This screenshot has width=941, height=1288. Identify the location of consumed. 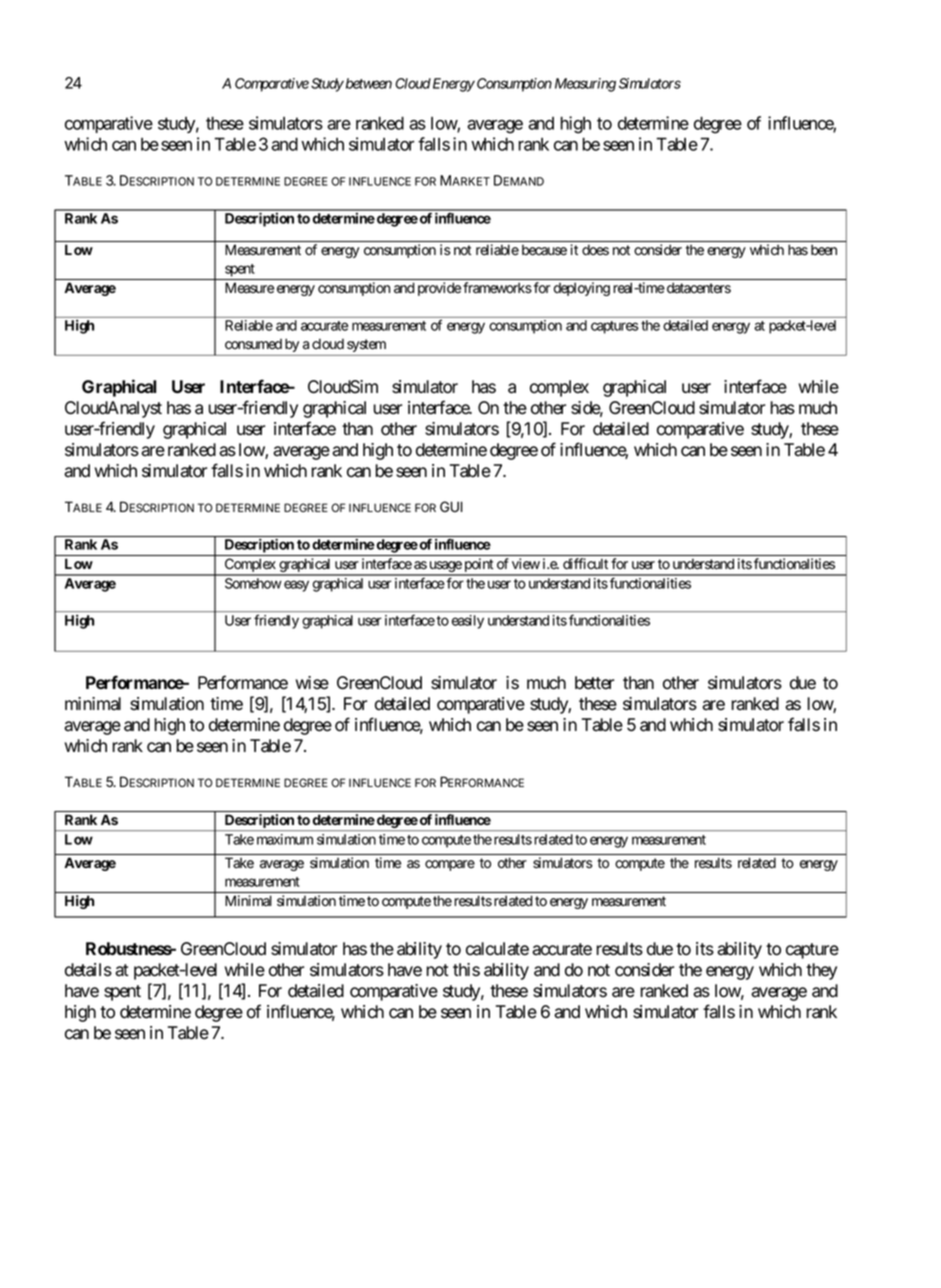
(253, 344).
